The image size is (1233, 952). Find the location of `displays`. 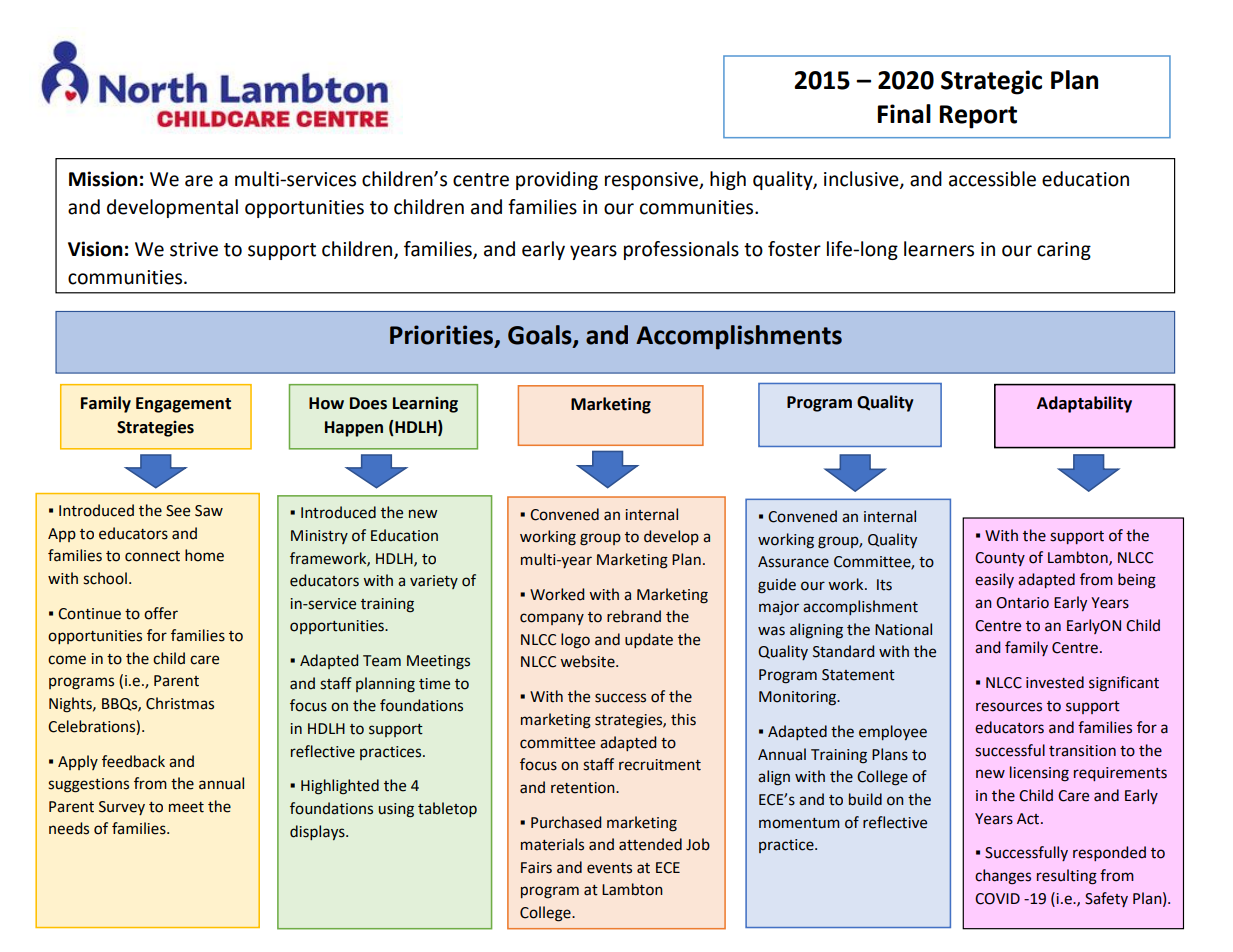

displays is located at coordinates (318, 832).
